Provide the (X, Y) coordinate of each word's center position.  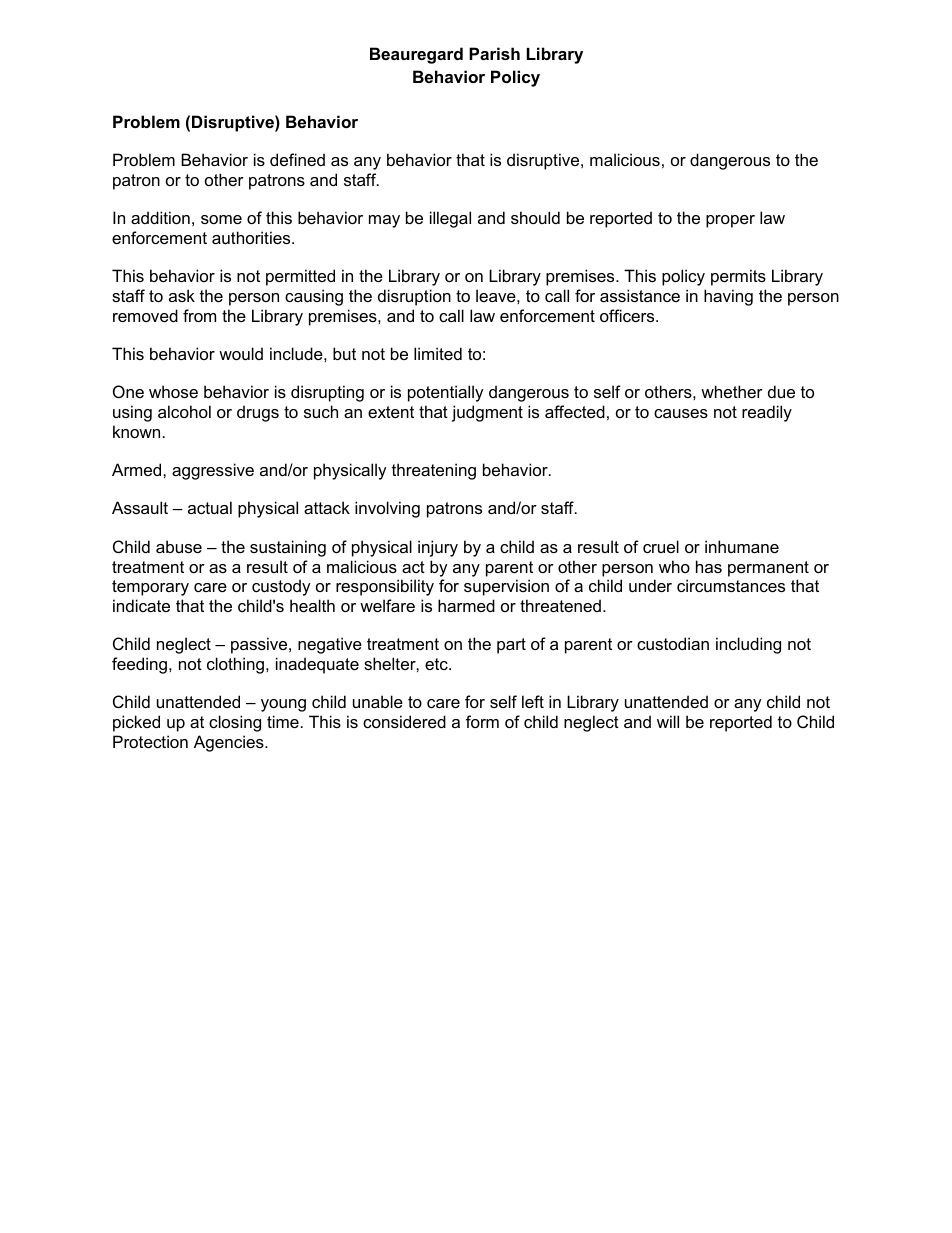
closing (235, 723)
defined (297, 159)
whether (732, 391)
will (668, 721)
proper (730, 221)
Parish (494, 53)
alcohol (184, 411)
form (482, 721)
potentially (446, 393)
